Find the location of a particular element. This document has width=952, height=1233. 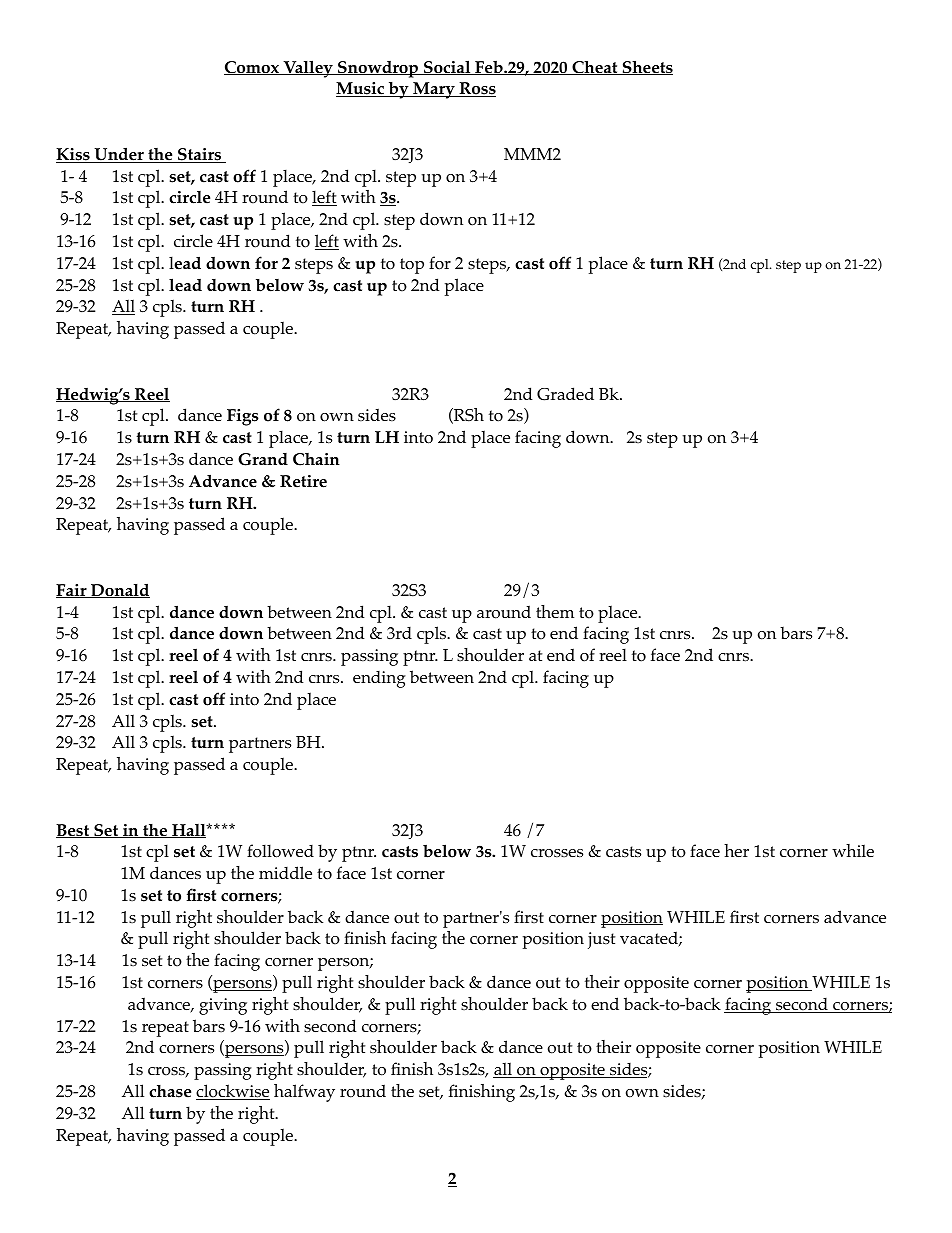

chase is located at coordinates (170, 1091).
